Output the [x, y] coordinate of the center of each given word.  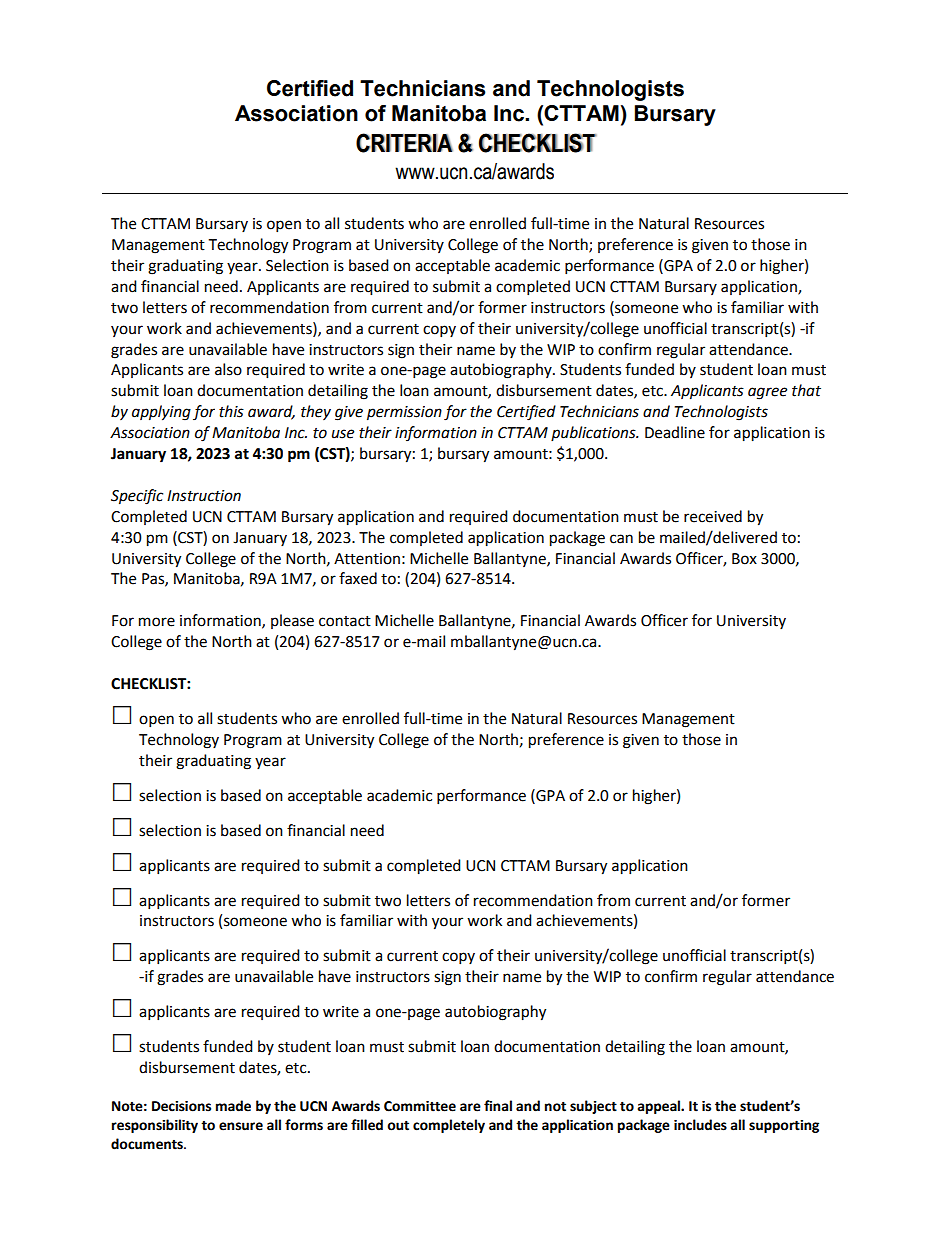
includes [700, 1125]
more [157, 622]
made [233, 1106]
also [228, 369]
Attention [367, 559]
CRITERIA [404, 143]
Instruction [204, 496]
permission [404, 413]
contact [345, 621]
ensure [241, 1126]
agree [767, 393]
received [713, 516]
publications [594, 433]
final [498, 1106]
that [806, 390]
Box [744, 559]
